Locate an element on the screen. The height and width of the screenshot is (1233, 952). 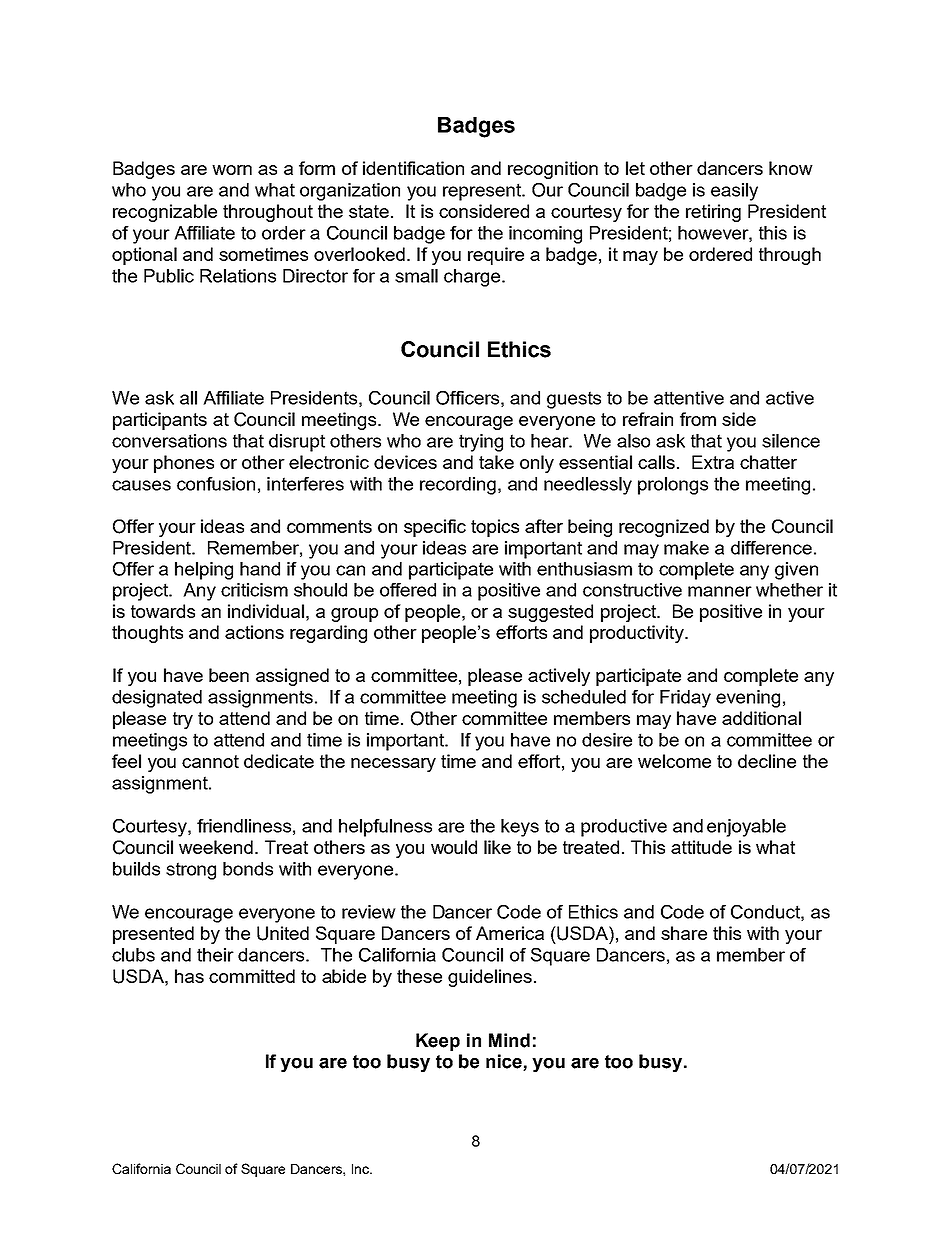
Extra is located at coordinates (713, 462).
